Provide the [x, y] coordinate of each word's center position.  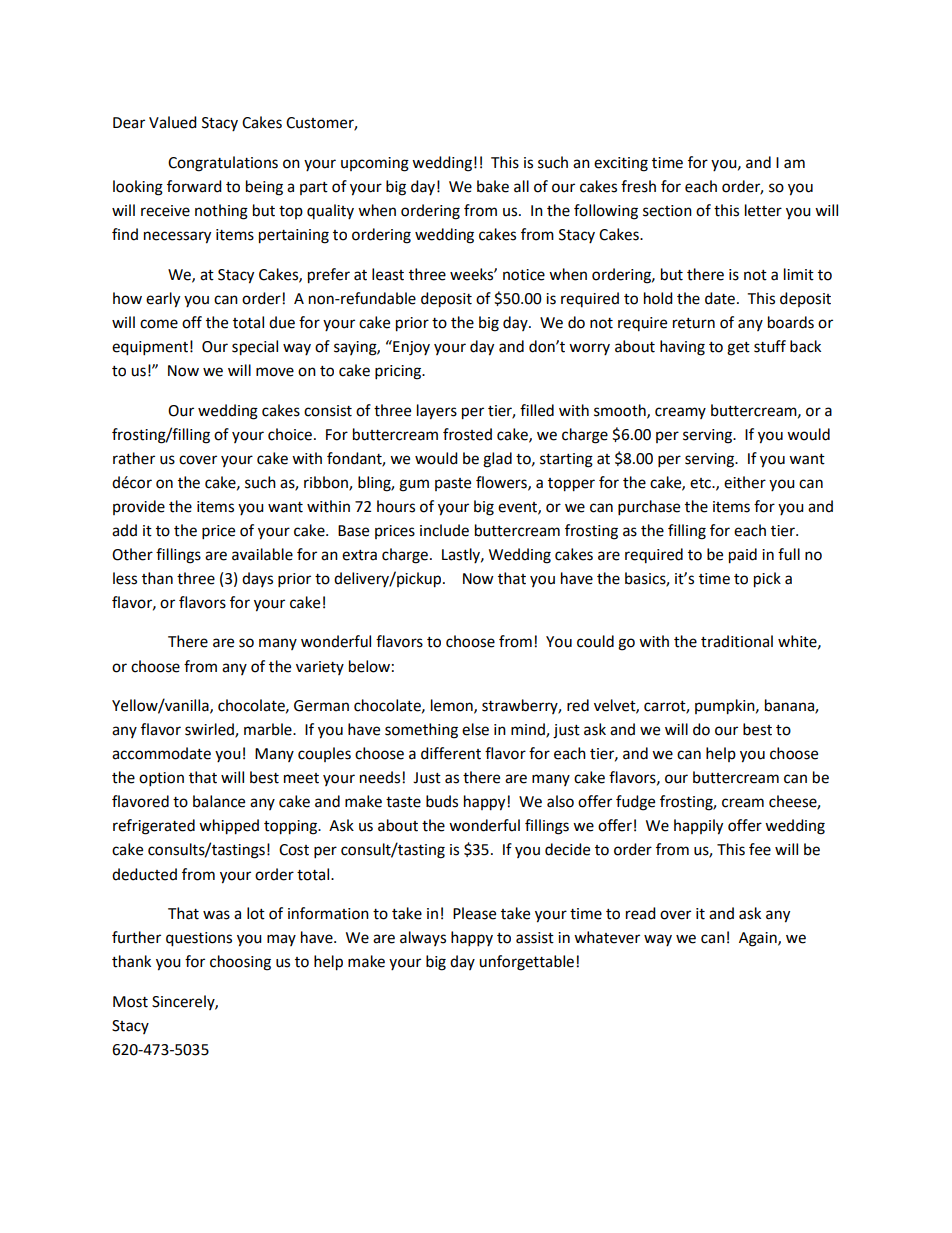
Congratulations [223, 164]
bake [493, 186]
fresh [638, 186]
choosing [240, 963]
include [444, 530]
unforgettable [526, 963]
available [262, 554]
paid [743, 556]
